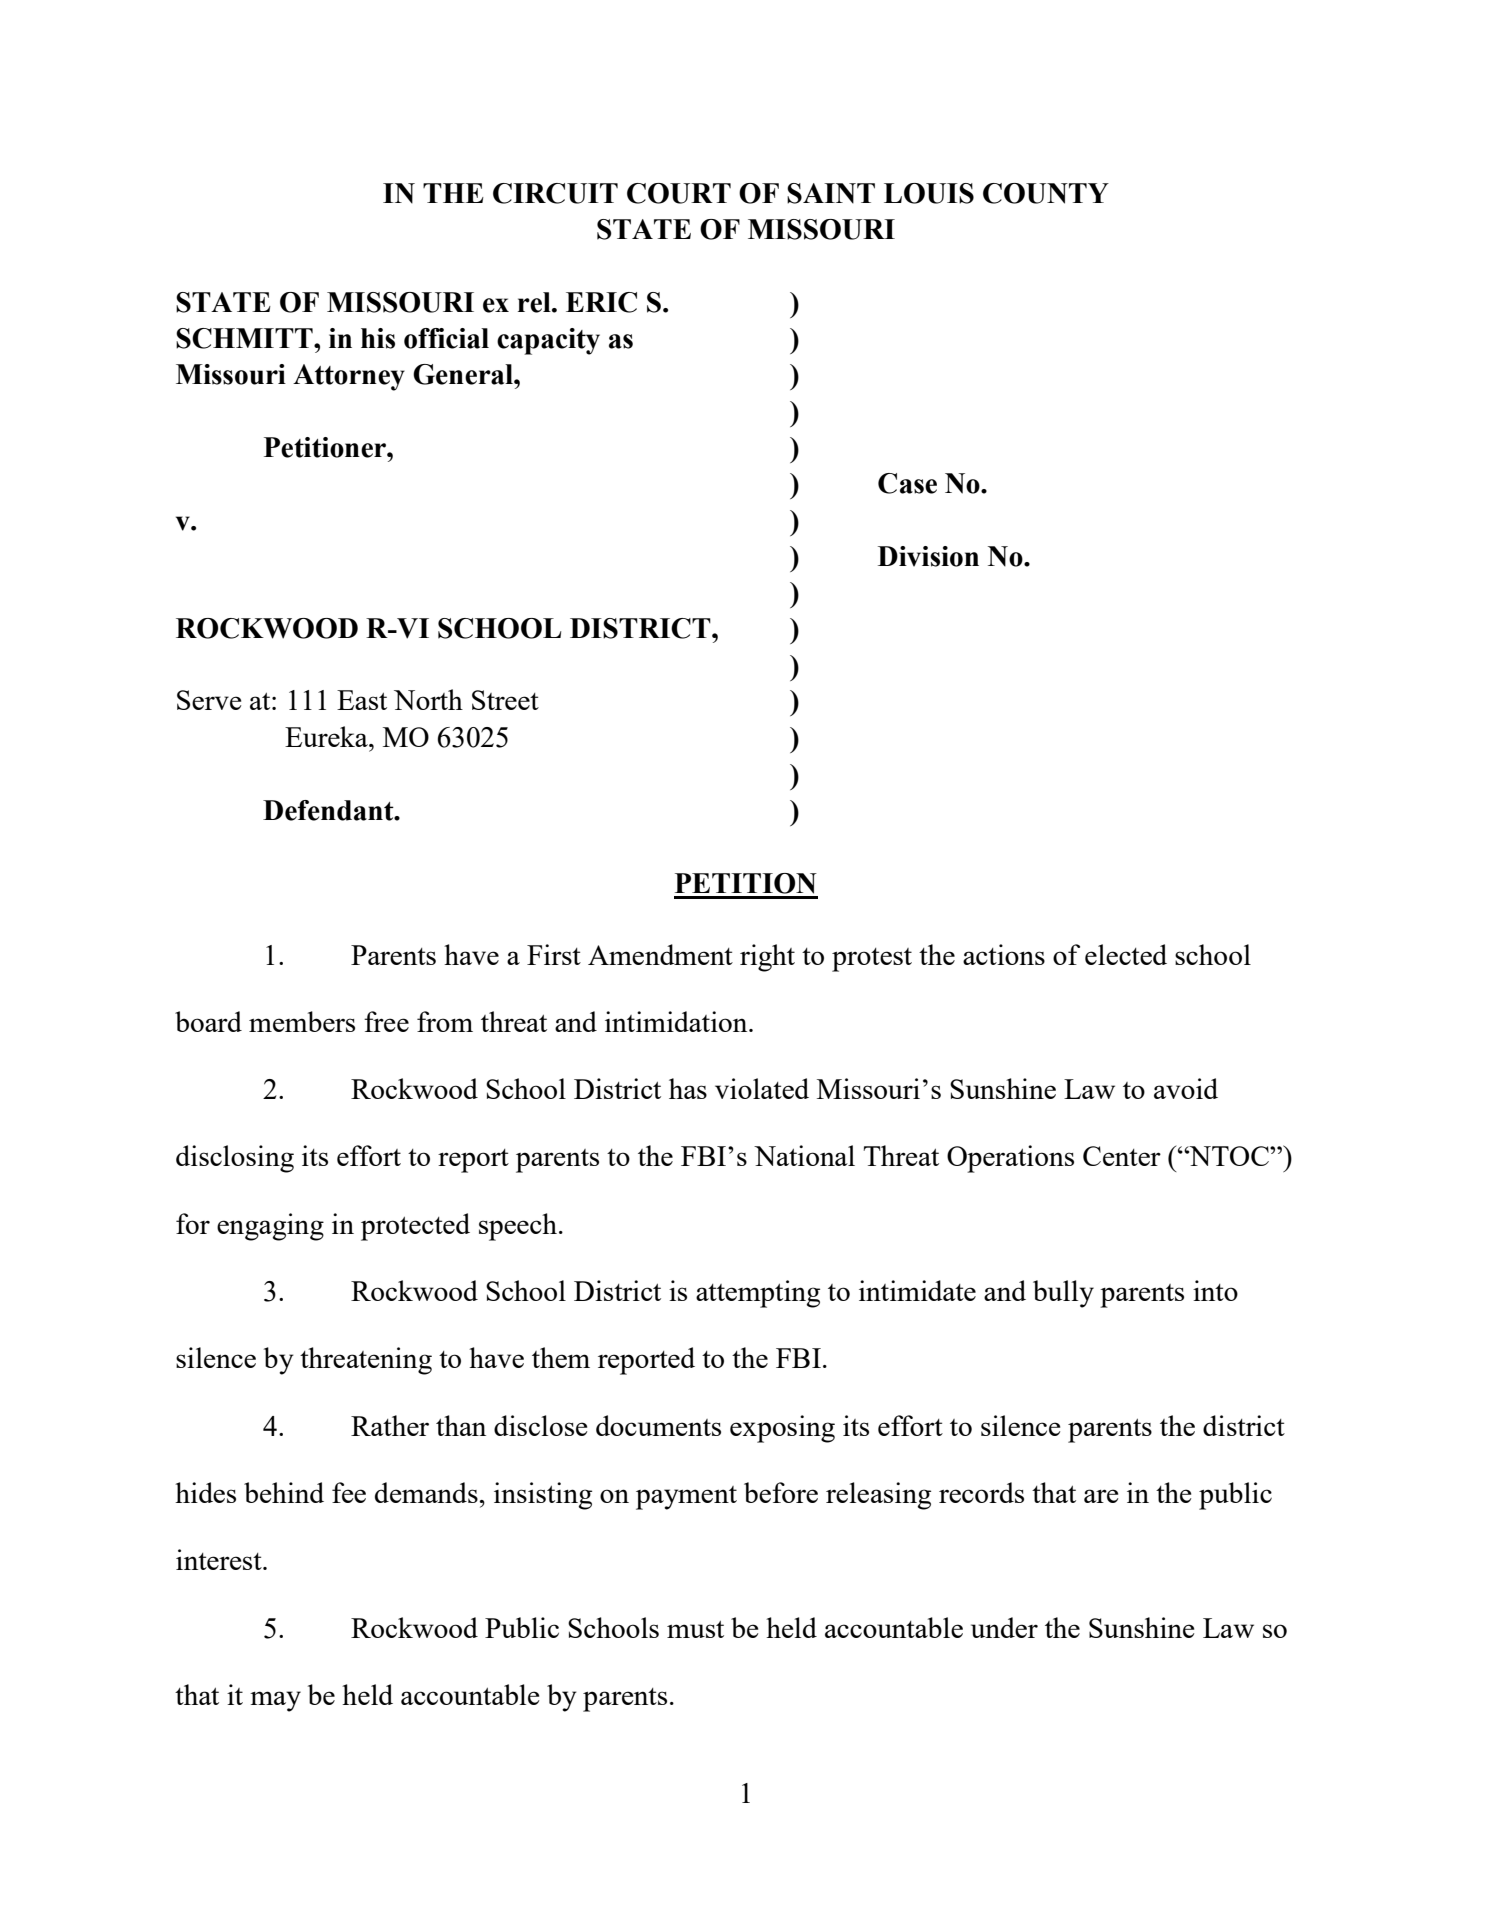 The width and height of the screenshot is (1492, 1931). What do you see at coordinates (679, 193) in the screenshot?
I see `COURT` at bounding box center [679, 193].
